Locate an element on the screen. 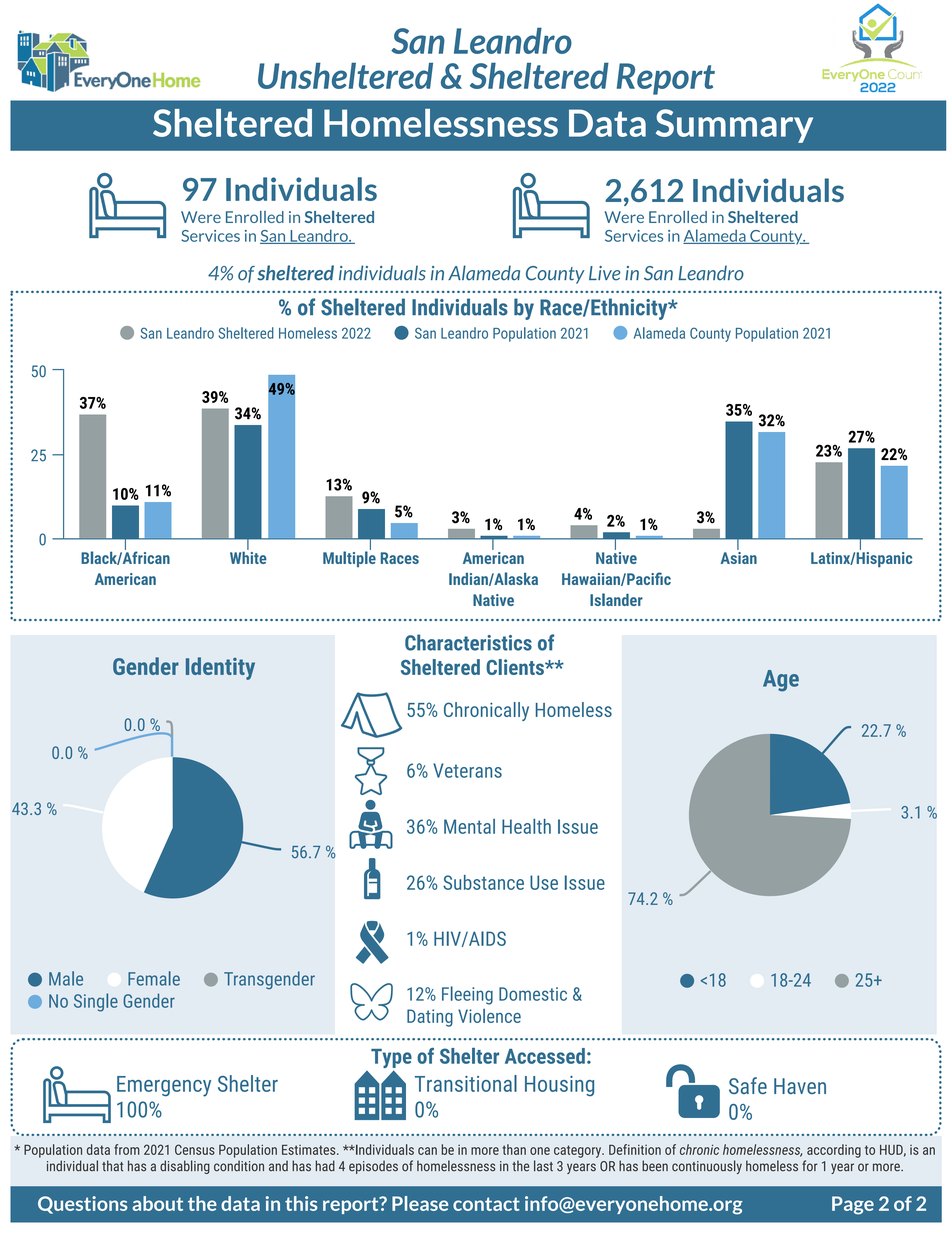 The image size is (952, 1233). Asian is located at coordinates (738, 556).
